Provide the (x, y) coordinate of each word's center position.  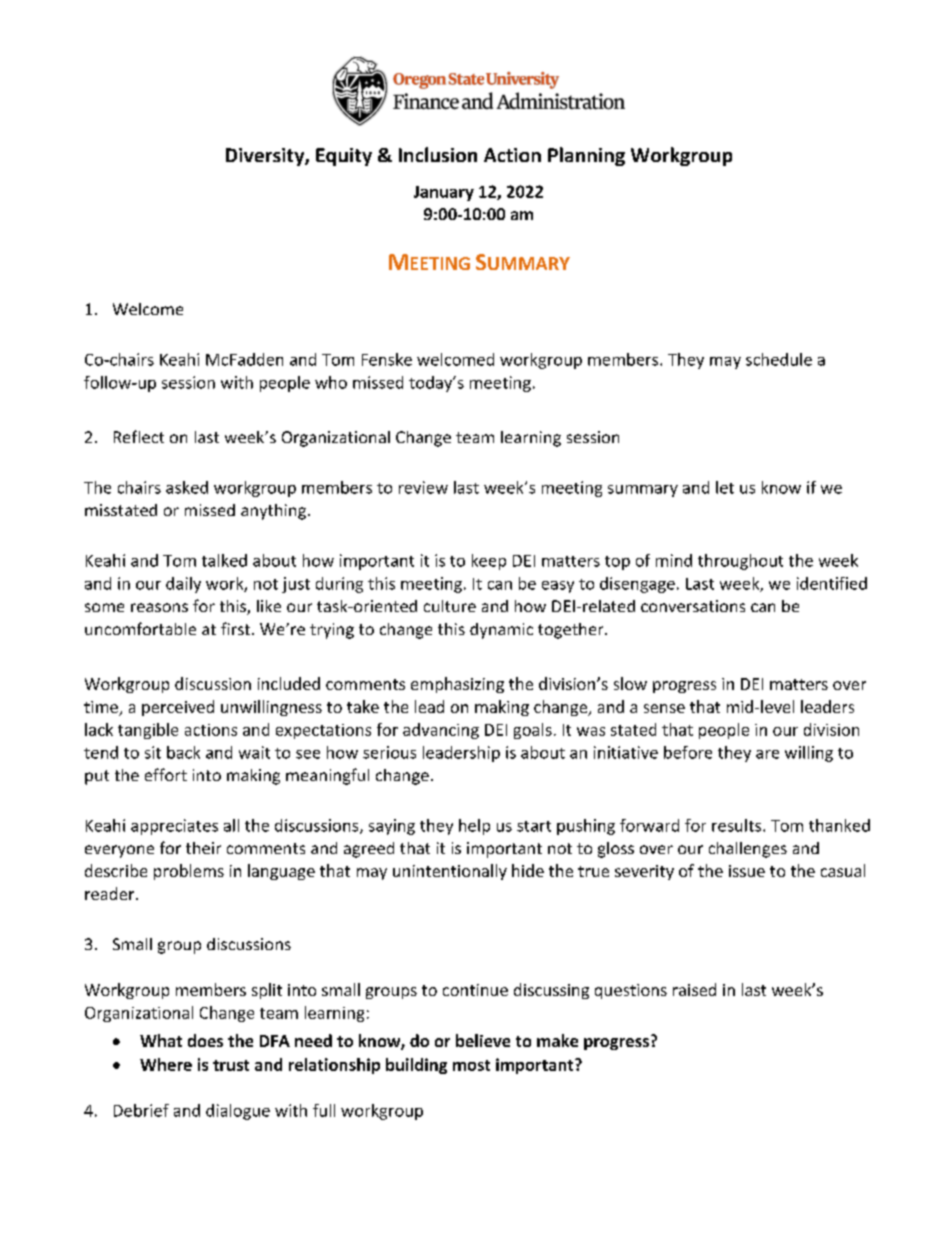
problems (189, 872)
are (767, 754)
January (444, 193)
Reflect (139, 436)
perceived (178, 708)
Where (166, 1064)
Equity (344, 157)
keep (489, 562)
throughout (740, 562)
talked (224, 560)
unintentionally (450, 872)
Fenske (387, 359)
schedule (779, 359)
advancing (441, 731)
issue (747, 871)
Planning (586, 156)
